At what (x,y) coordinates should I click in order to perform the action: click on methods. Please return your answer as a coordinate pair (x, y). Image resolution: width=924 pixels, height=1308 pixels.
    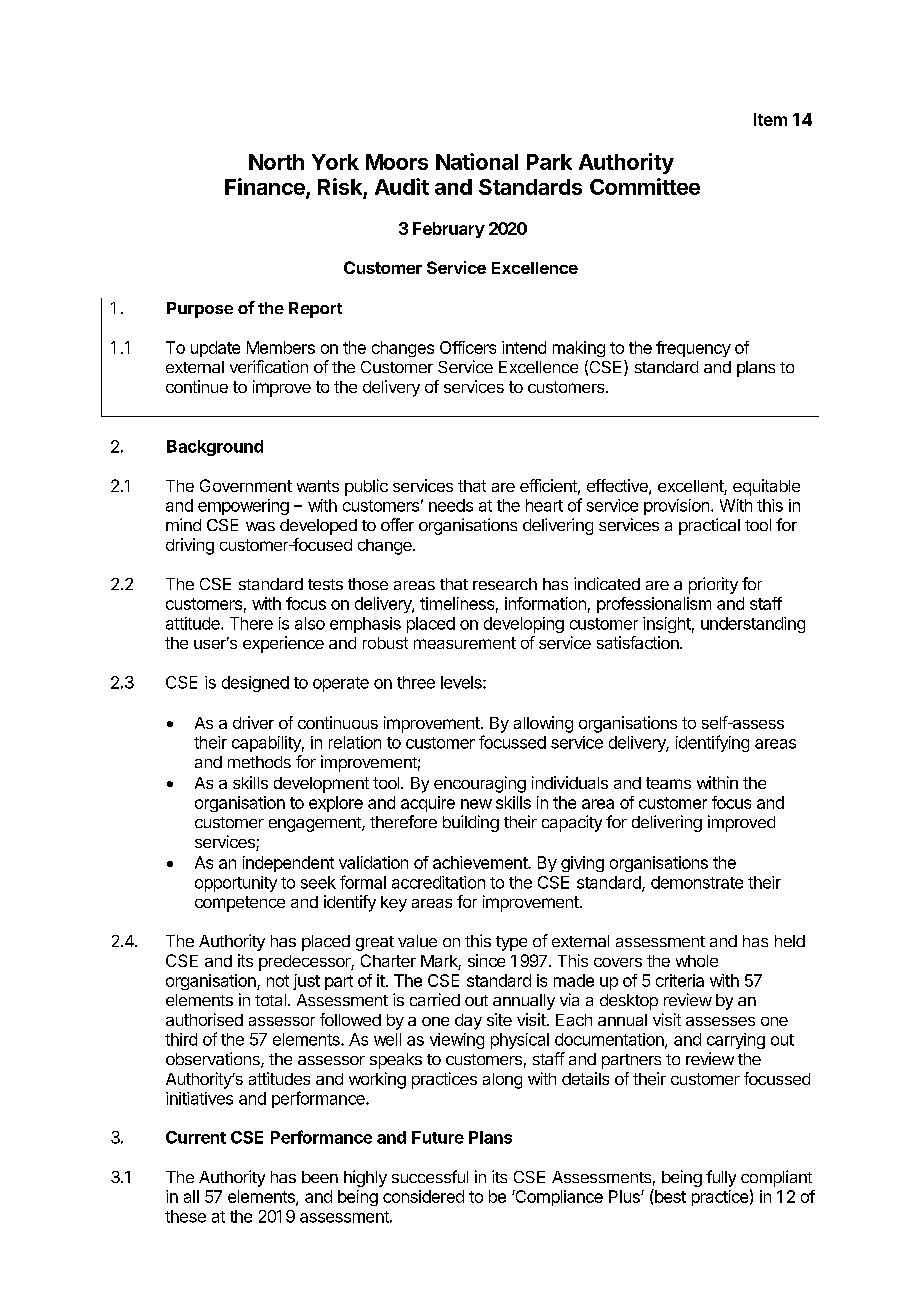
    Looking at the image, I should click on (259, 762).
